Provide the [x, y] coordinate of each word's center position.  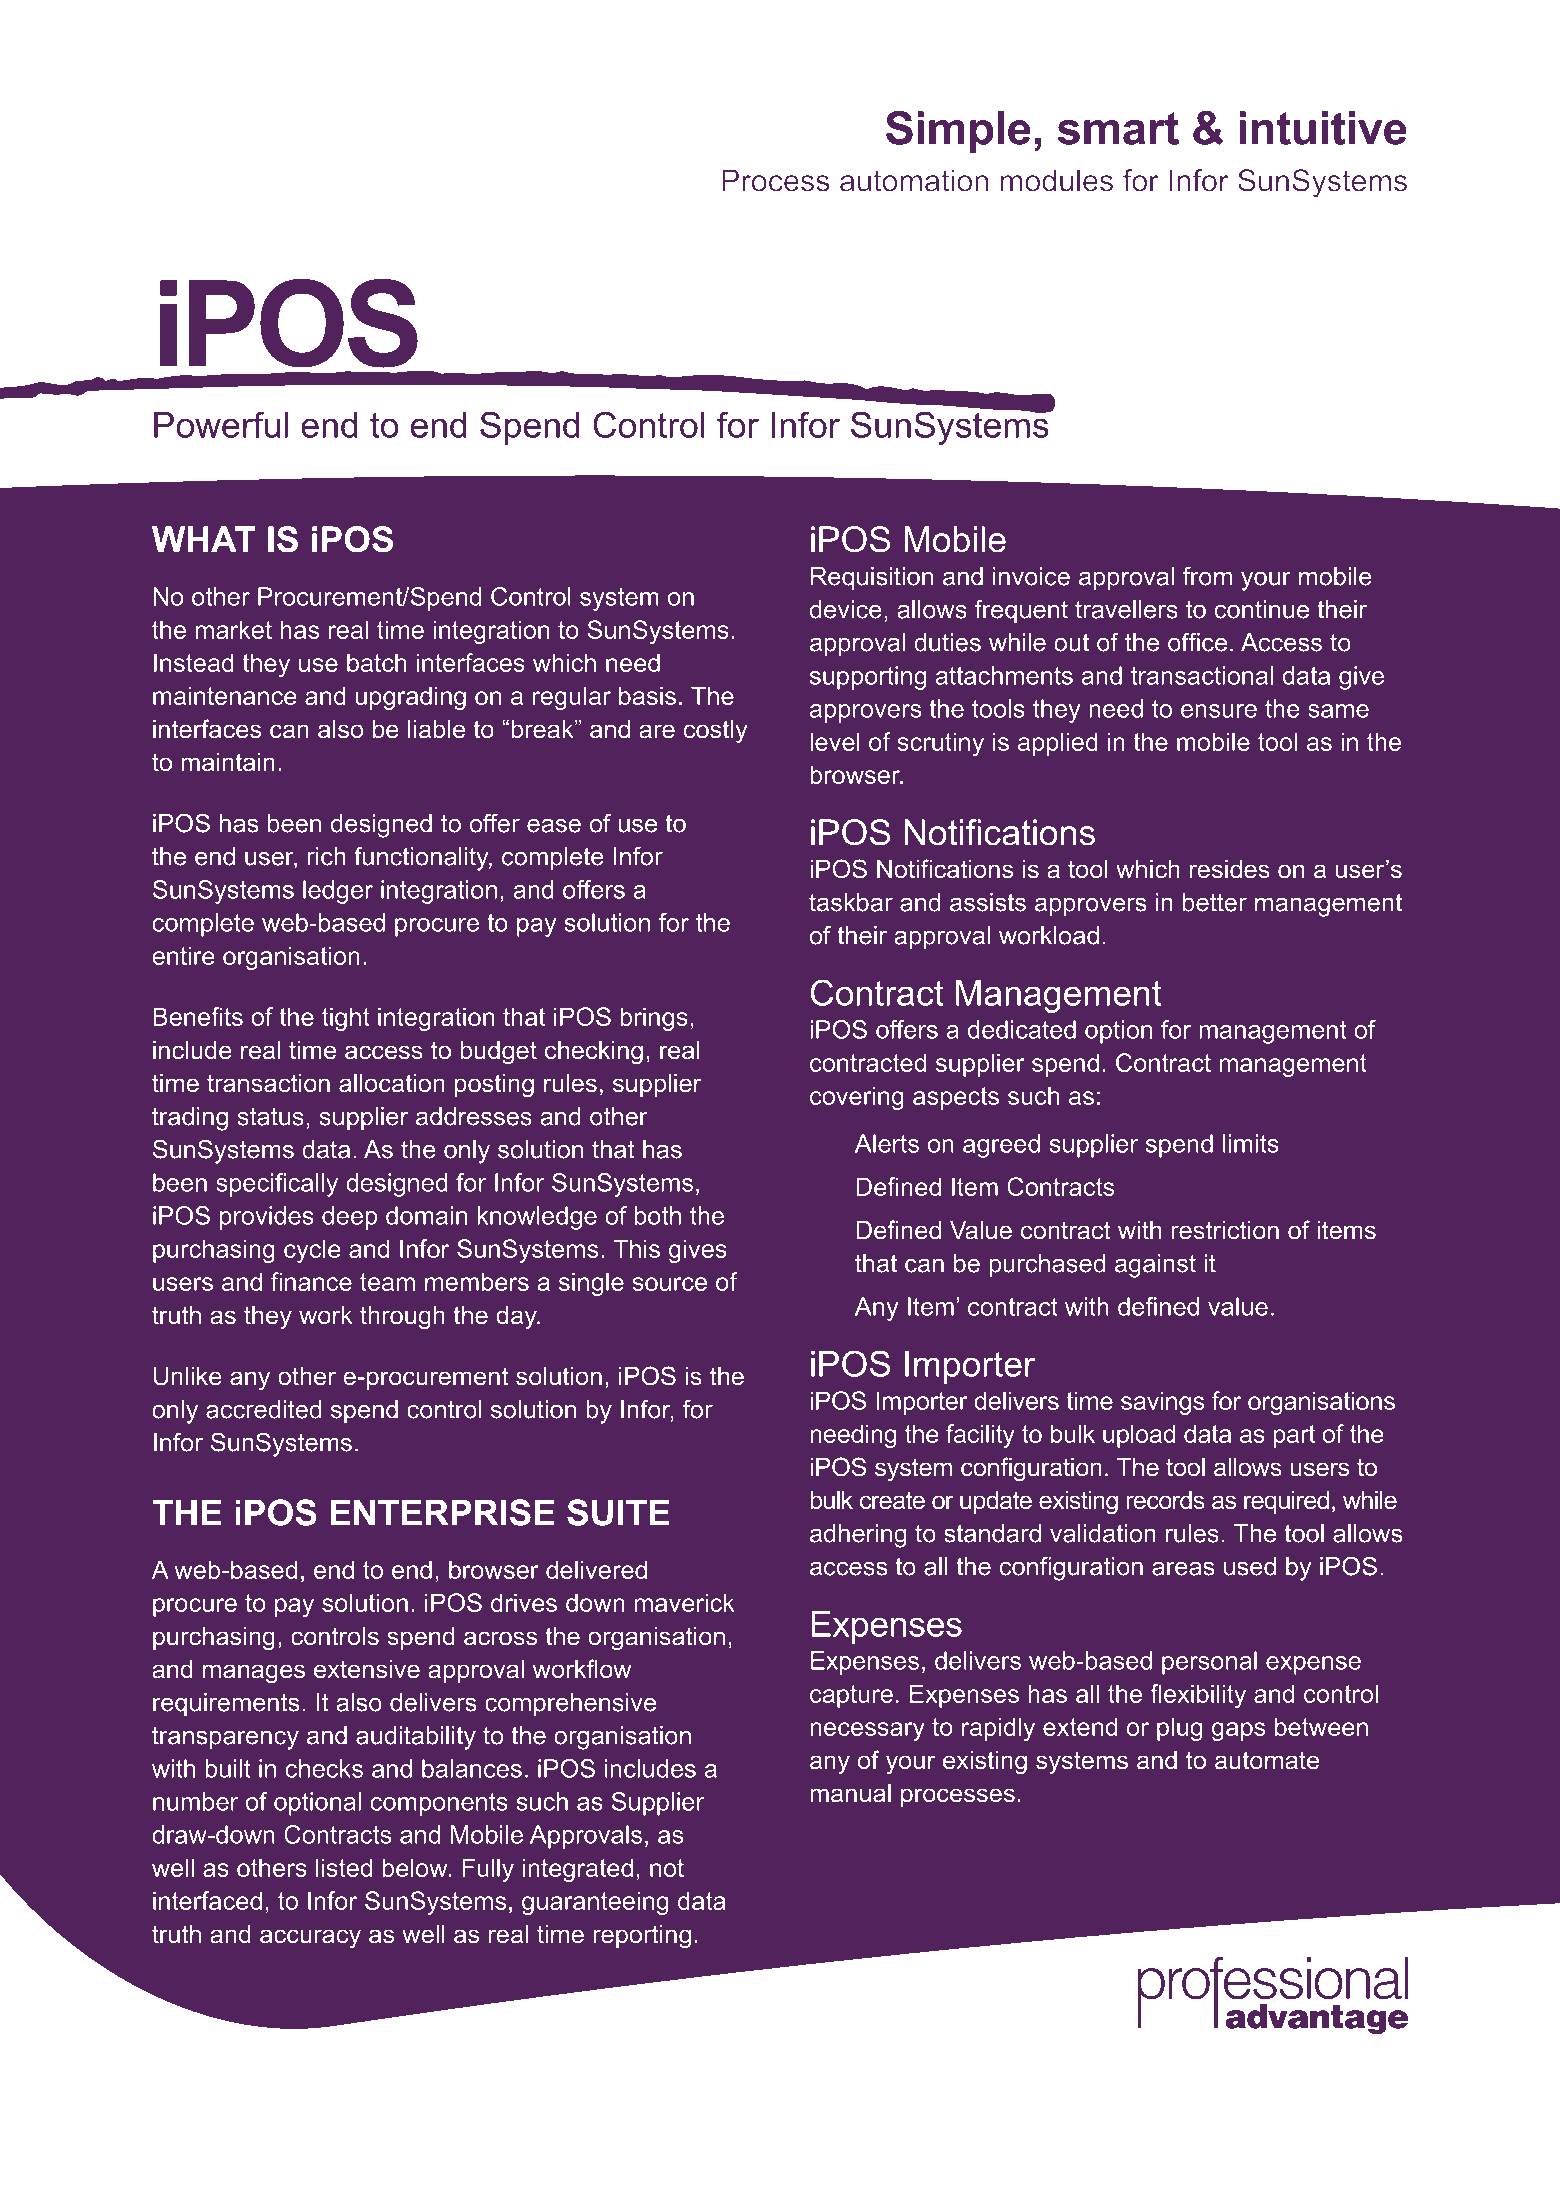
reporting [642, 1937]
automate [1267, 1760]
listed [344, 1867]
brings [654, 1019]
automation [914, 180]
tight [346, 1019]
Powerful [221, 424]
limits [1251, 1143]
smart [1118, 128]
